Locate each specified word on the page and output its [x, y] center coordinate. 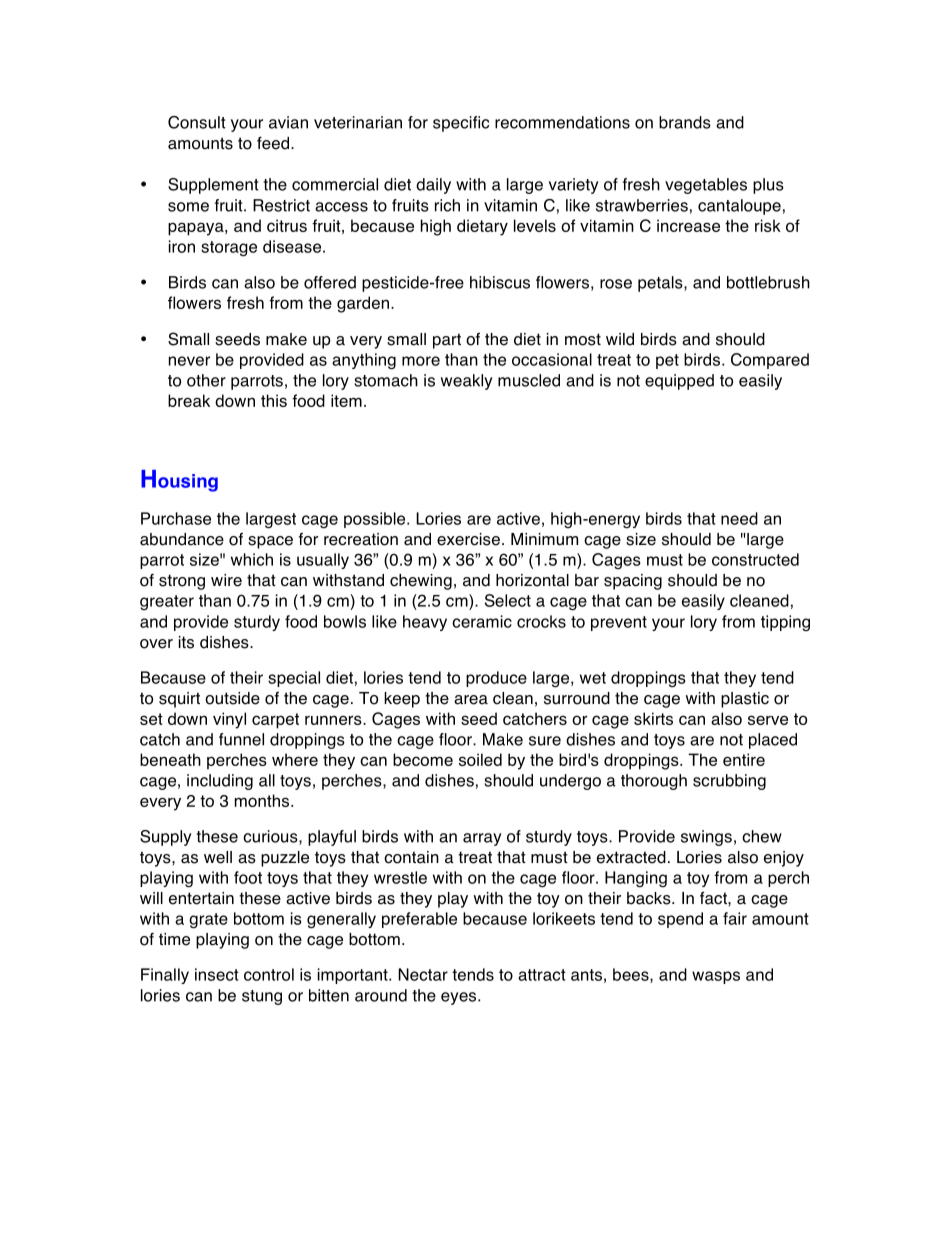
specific [461, 124]
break [189, 400]
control [269, 974]
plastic [745, 700]
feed [273, 143]
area [471, 700]
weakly [467, 382]
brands [685, 122]
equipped [679, 382]
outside [232, 698]
